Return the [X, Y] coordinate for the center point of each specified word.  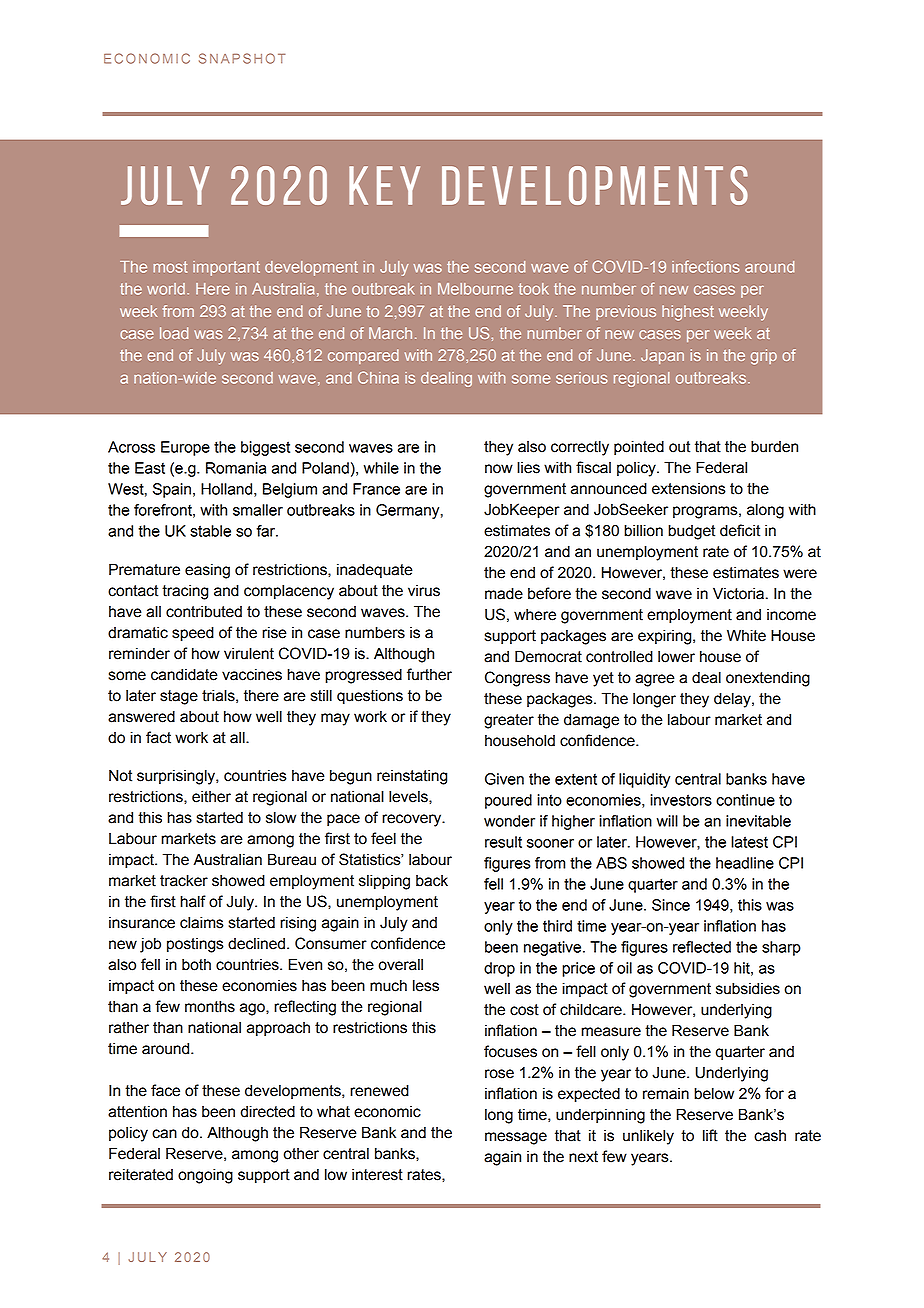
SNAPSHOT [242, 58]
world [166, 289]
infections [706, 266]
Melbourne [475, 289]
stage [179, 697]
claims [202, 922]
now [499, 469]
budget [691, 532]
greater [509, 721]
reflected [702, 947]
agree [655, 680]
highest [688, 313]
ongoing [205, 1176]
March [390, 333]
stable [210, 531]
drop [499, 969]
